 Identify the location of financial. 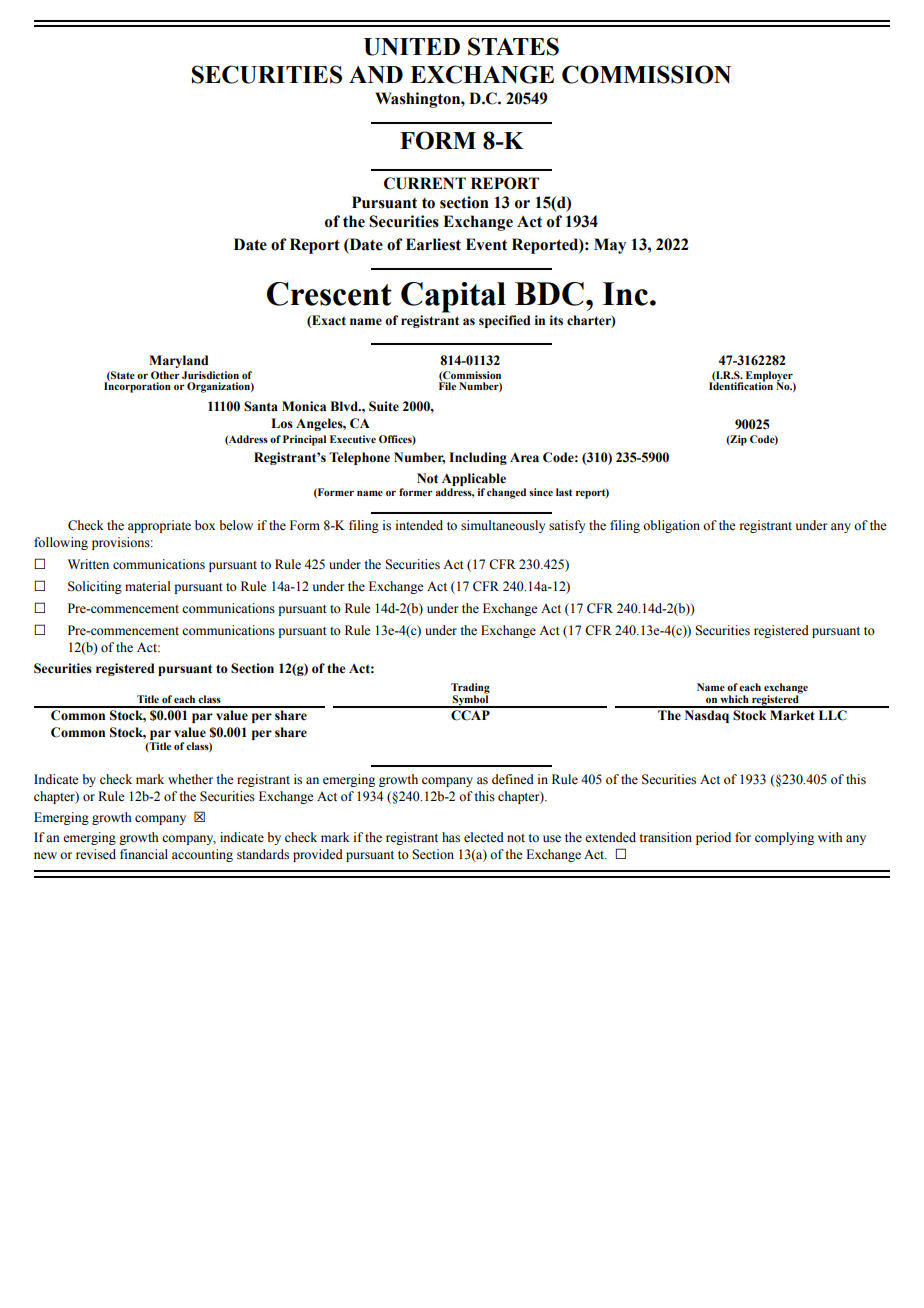
(144, 854).
